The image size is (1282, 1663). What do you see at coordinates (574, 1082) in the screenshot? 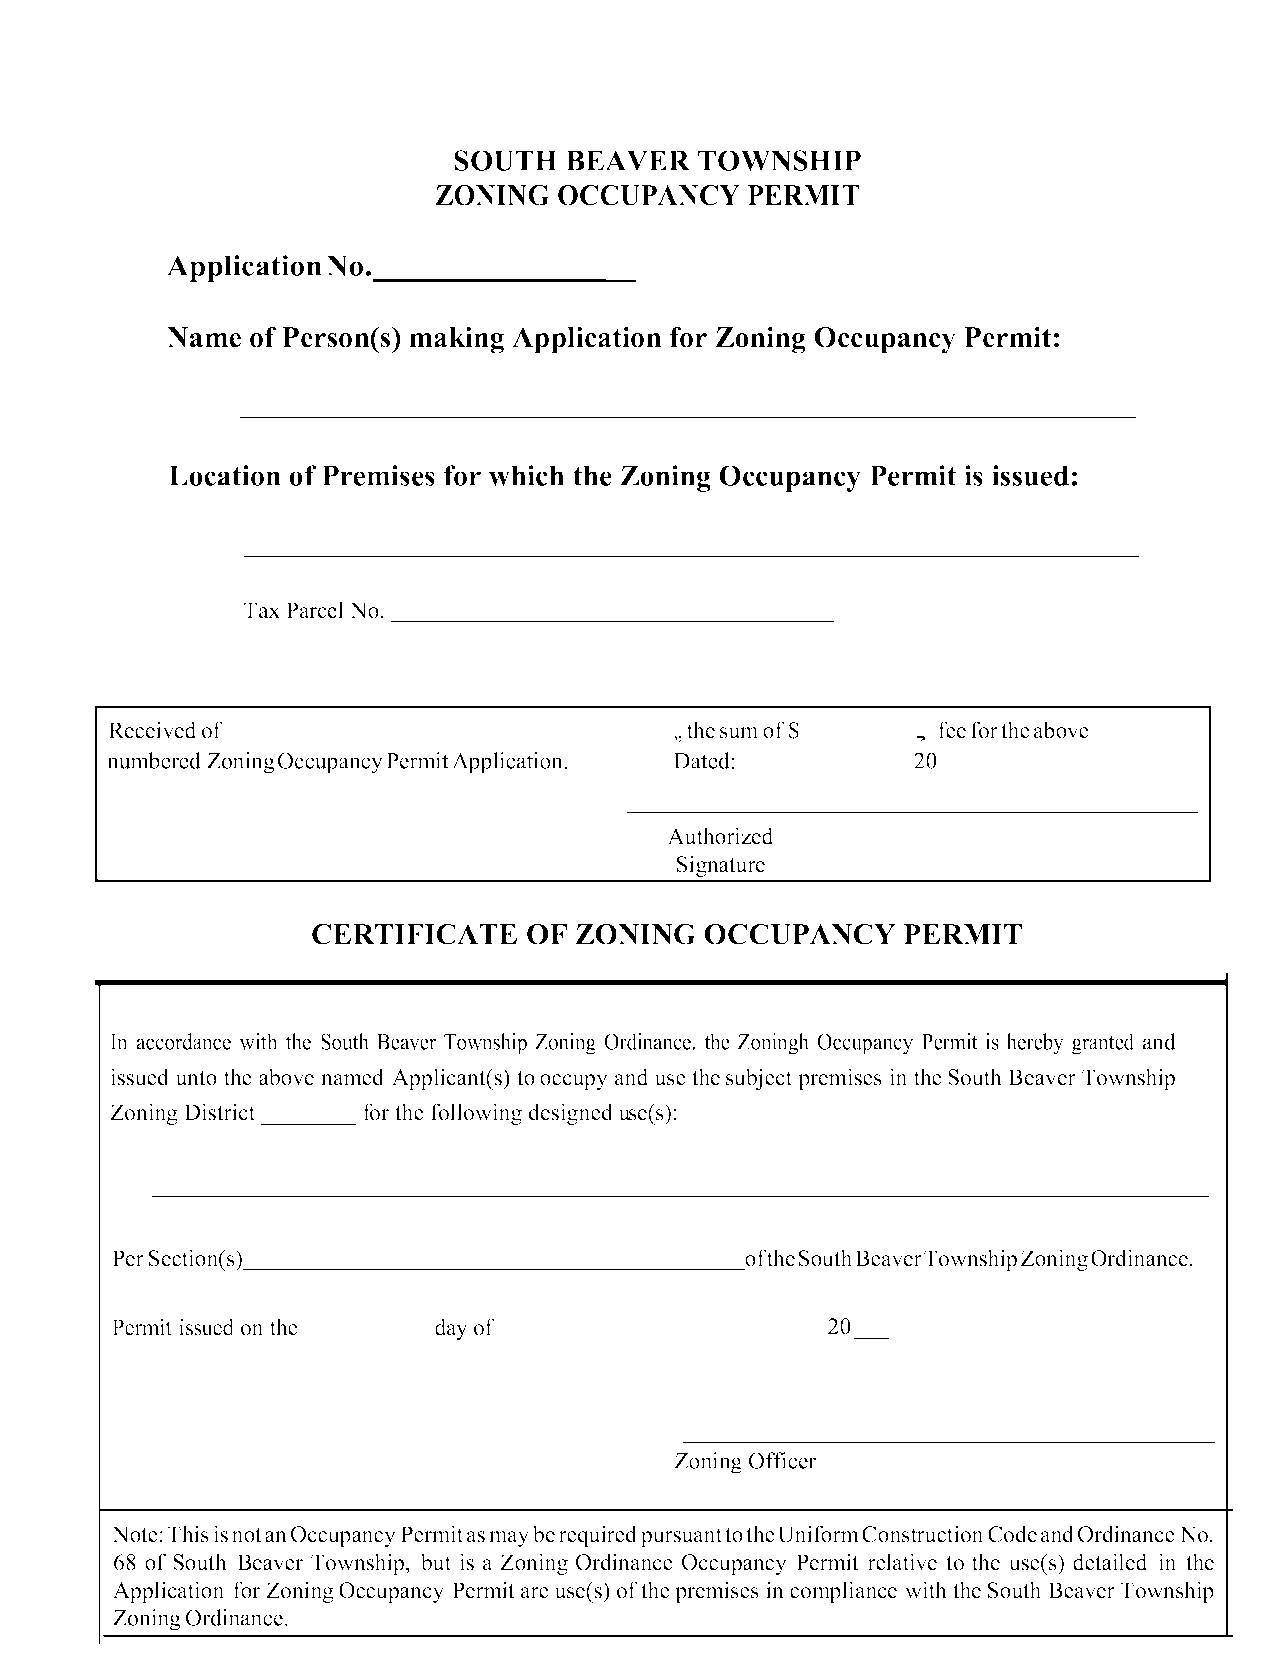
I see `occupy` at bounding box center [574, 1082].
